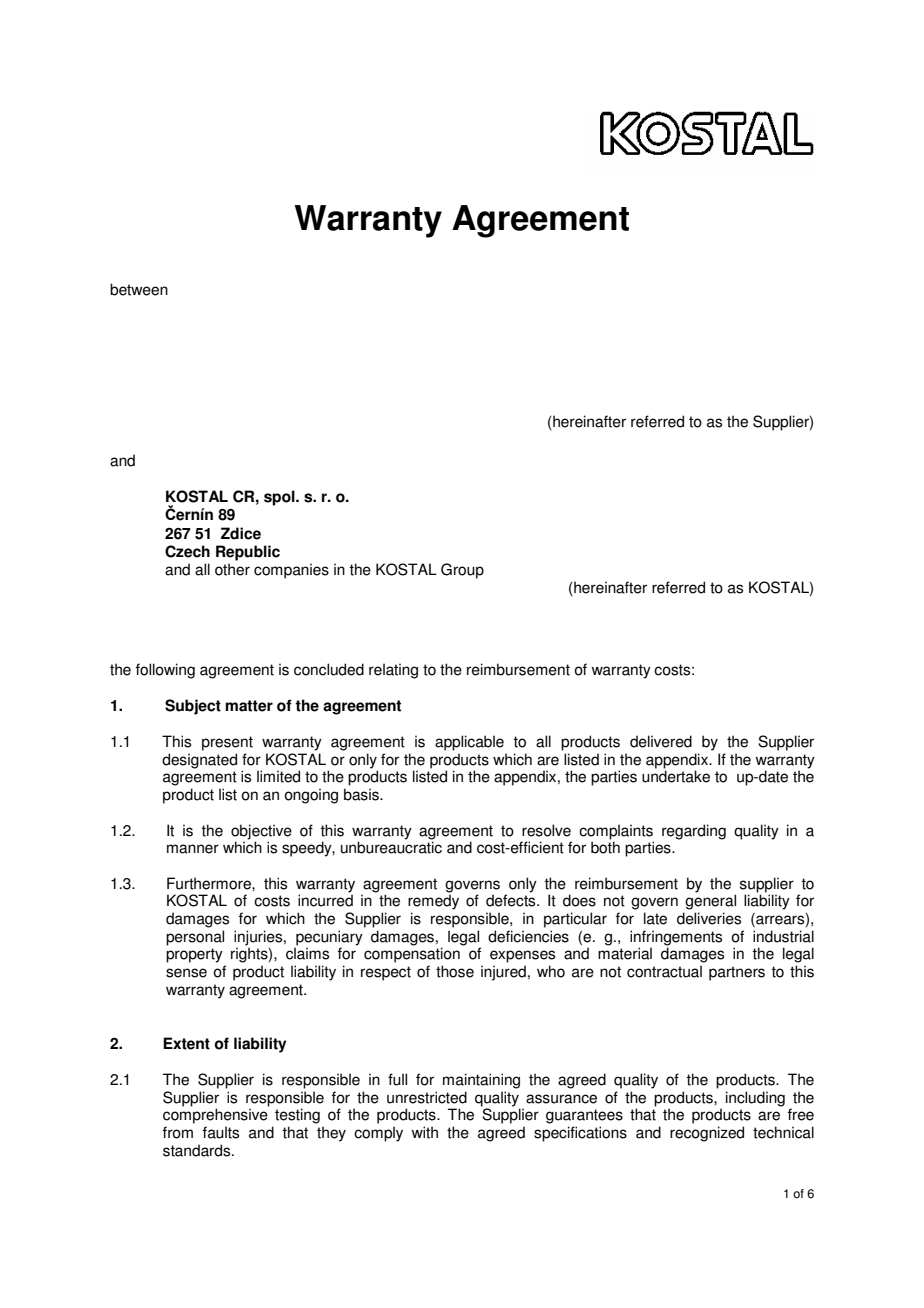 The width and height of the document is (924, 1308). What do you see at coordinates (424, 1132) in the document?
I see `with` at bounding box center [424, 1132].
